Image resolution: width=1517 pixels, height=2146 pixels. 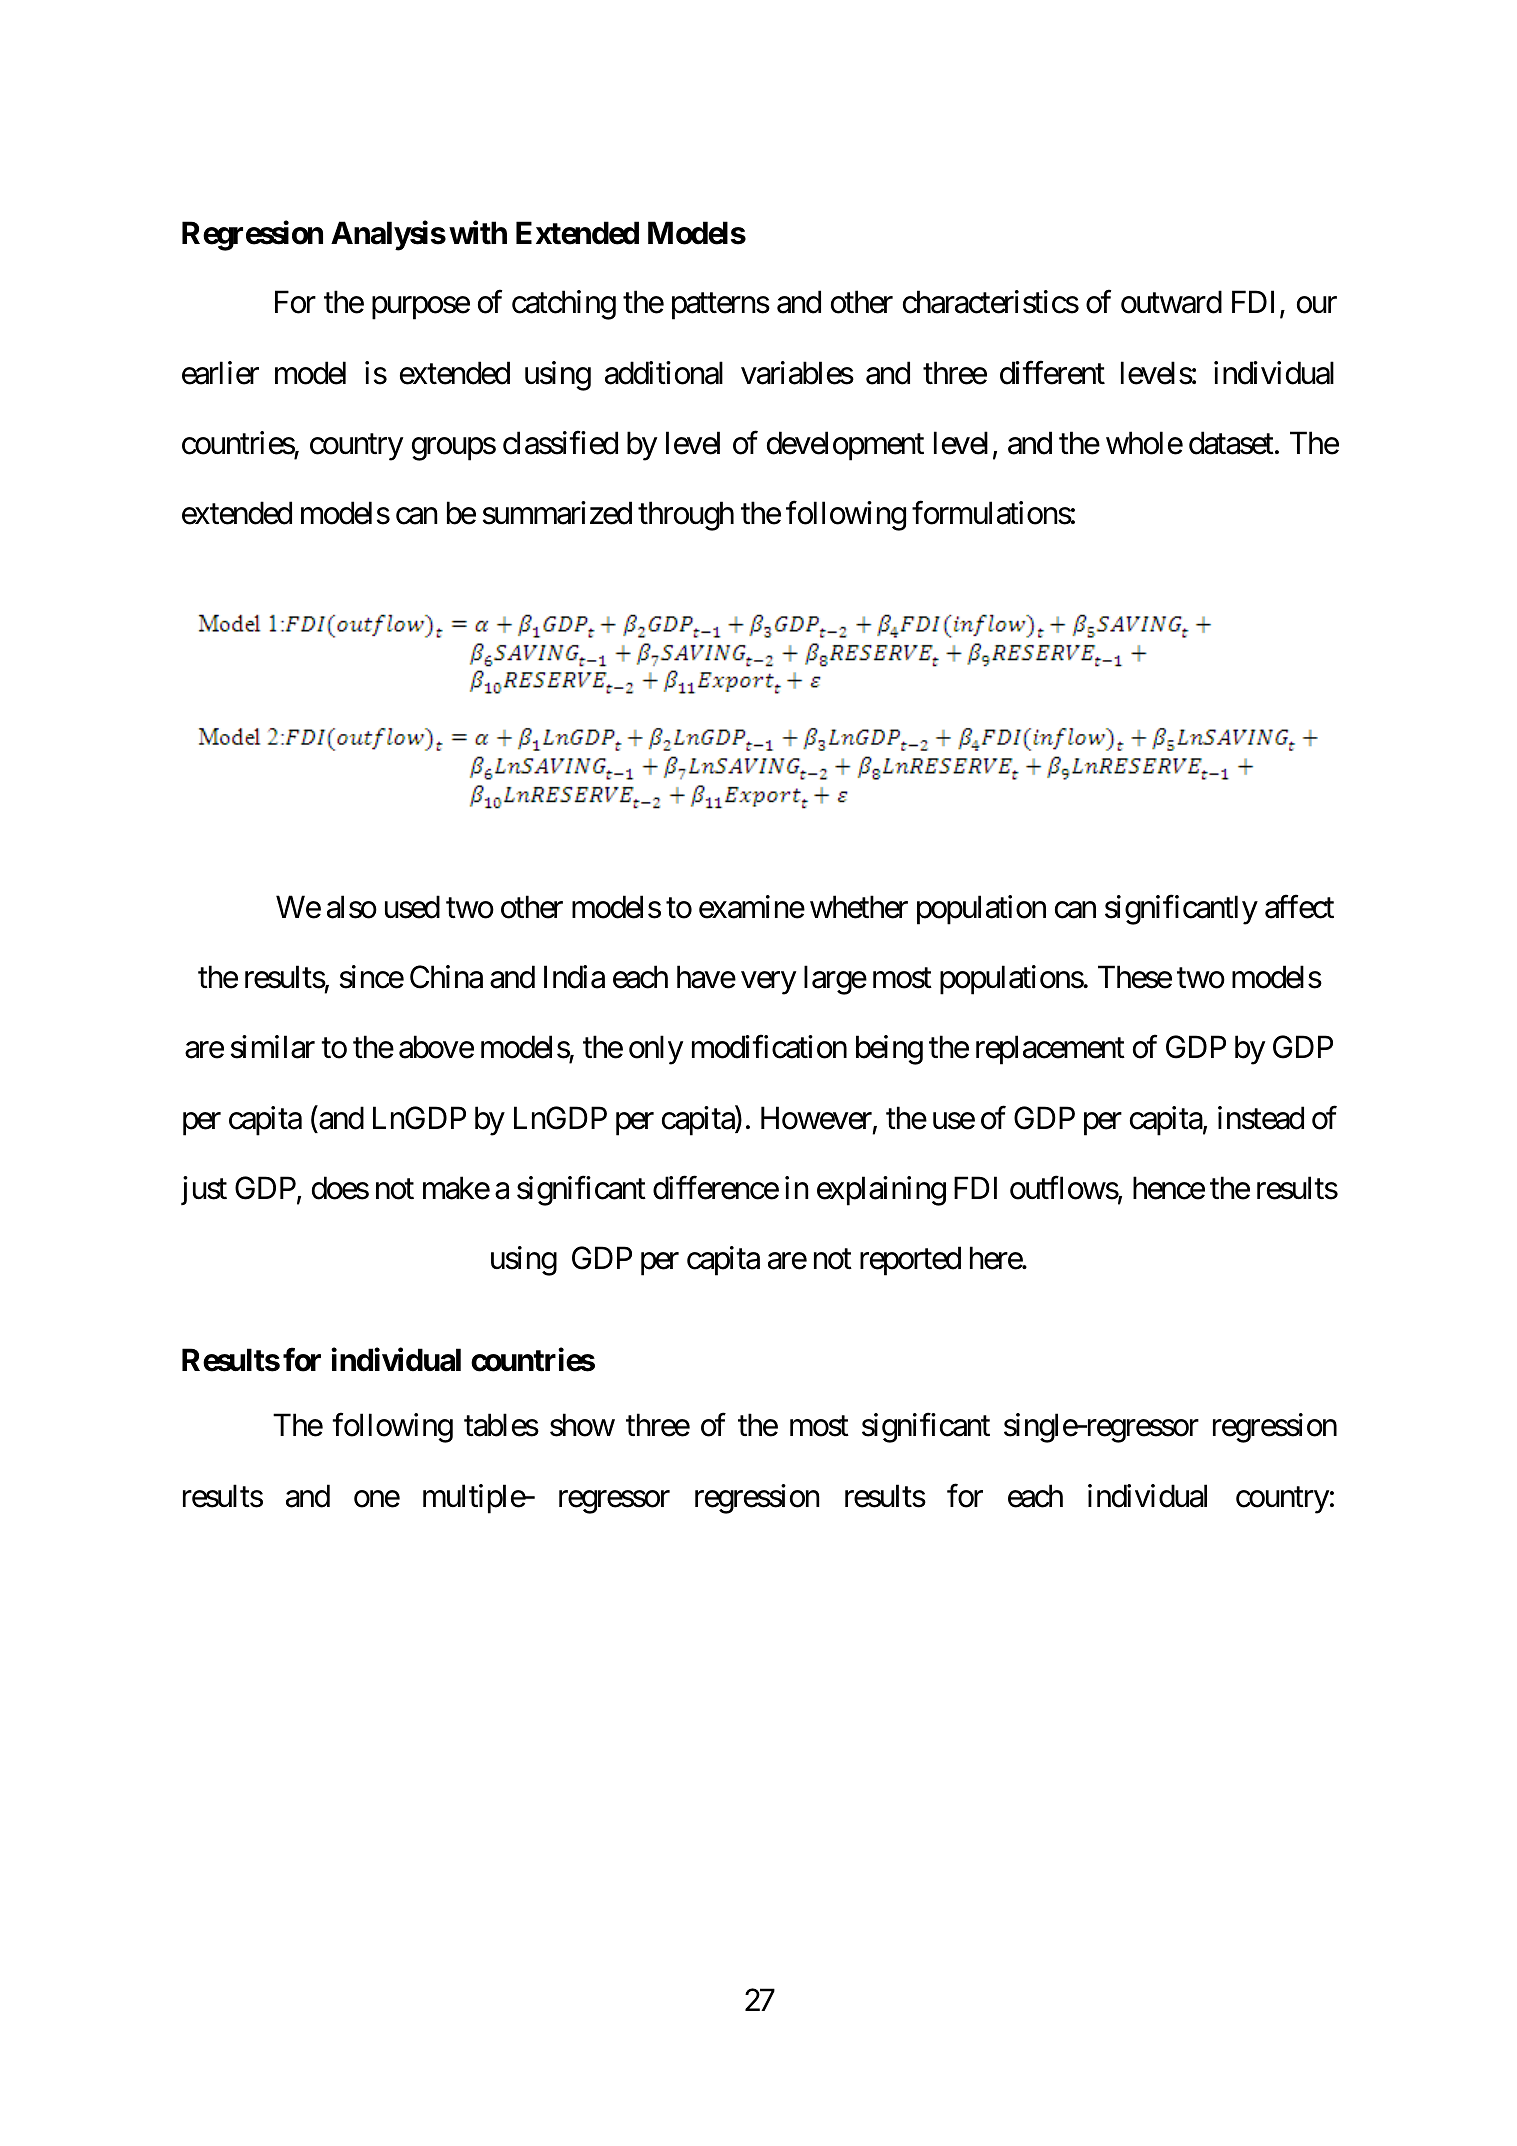 I want to click on similar, so click(x=273, y=1047).
